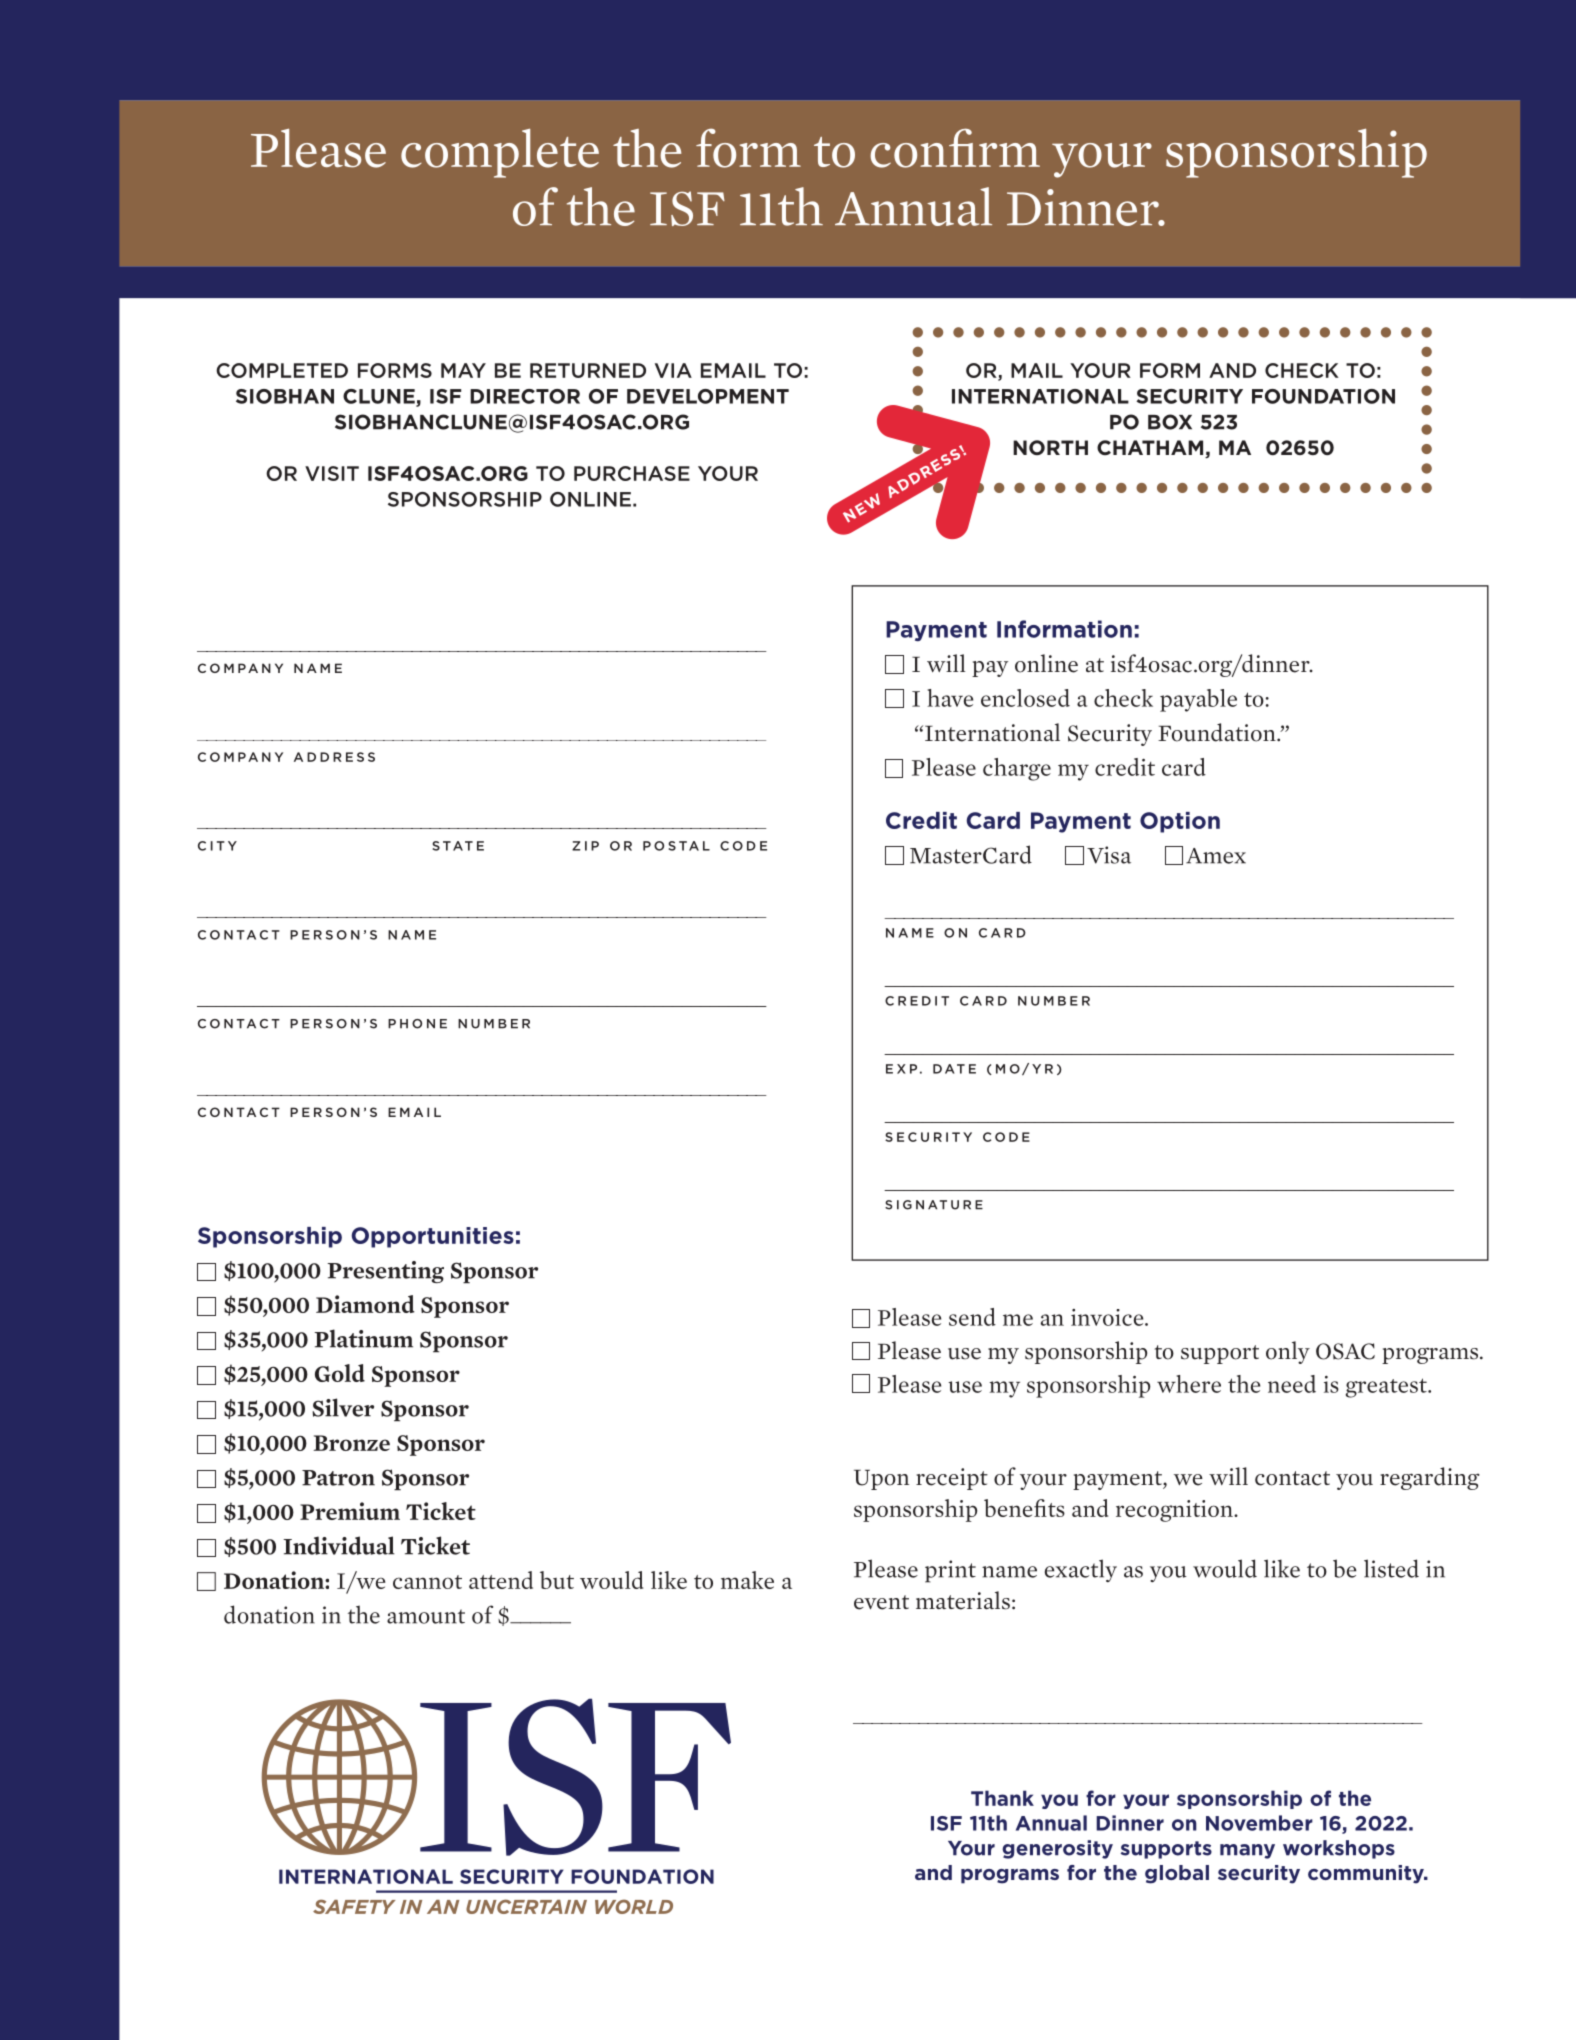 The width and height of the screenshot is (1576, 2040). What do you see at coordinates (332, 473) in the screenshot?
I see `VISIT` at bounding box center [332, 473].
